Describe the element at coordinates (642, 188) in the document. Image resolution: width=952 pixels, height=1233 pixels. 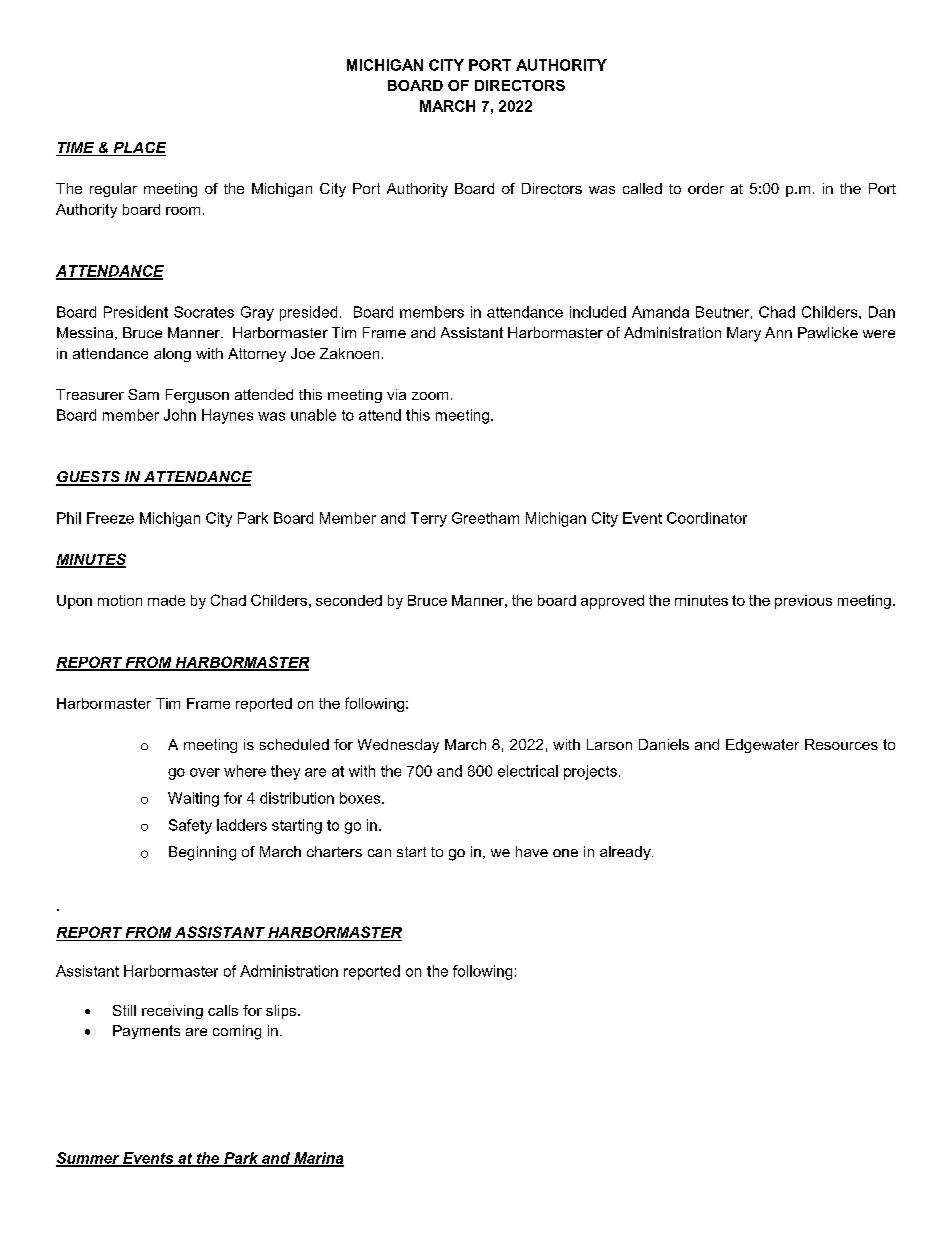
I see `called` at that location.
